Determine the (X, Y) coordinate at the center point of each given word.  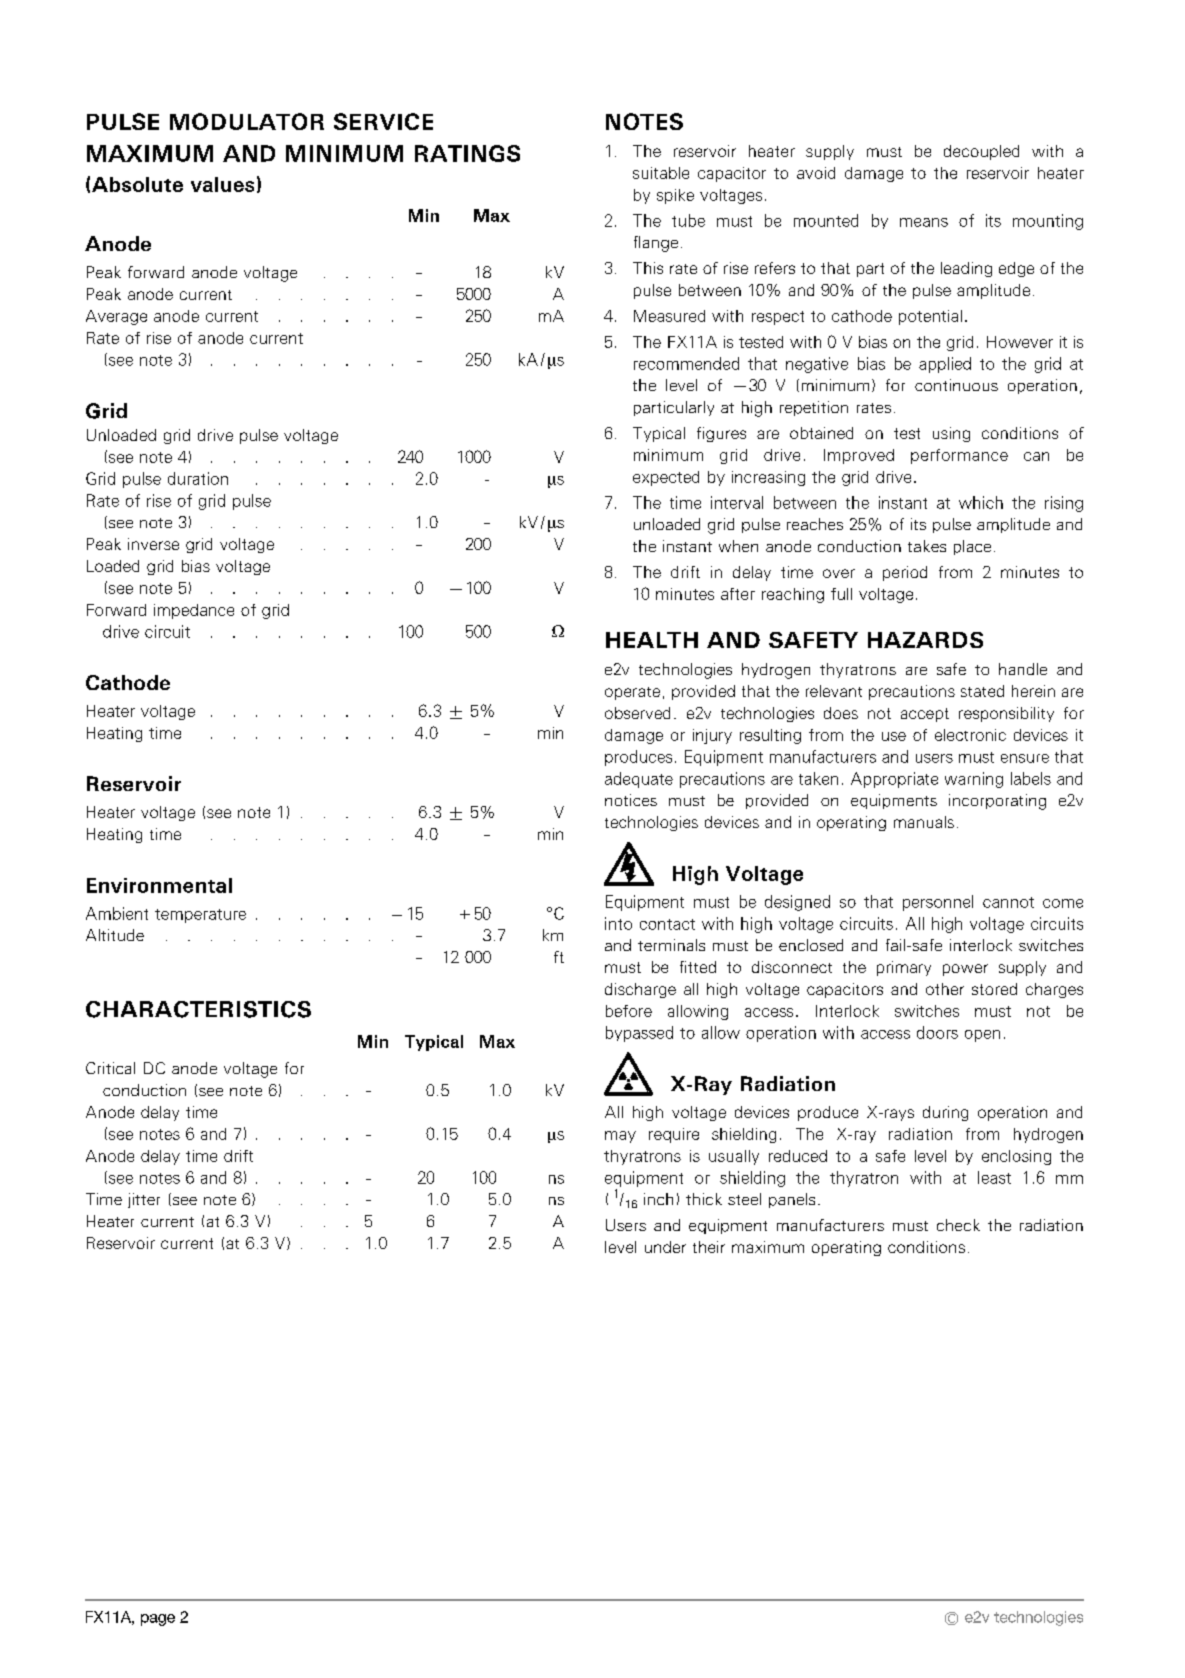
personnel (938, 903)
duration (198, 478)
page (158, 1620)
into (618, 923)
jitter (144, 1200)
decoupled (981, 152)
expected (666, 478)
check (958, 1225)
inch (658, 1199)
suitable (661, 173)
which (981, 502)
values (222, 184)
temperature (200, 916)
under (665, 1247)
